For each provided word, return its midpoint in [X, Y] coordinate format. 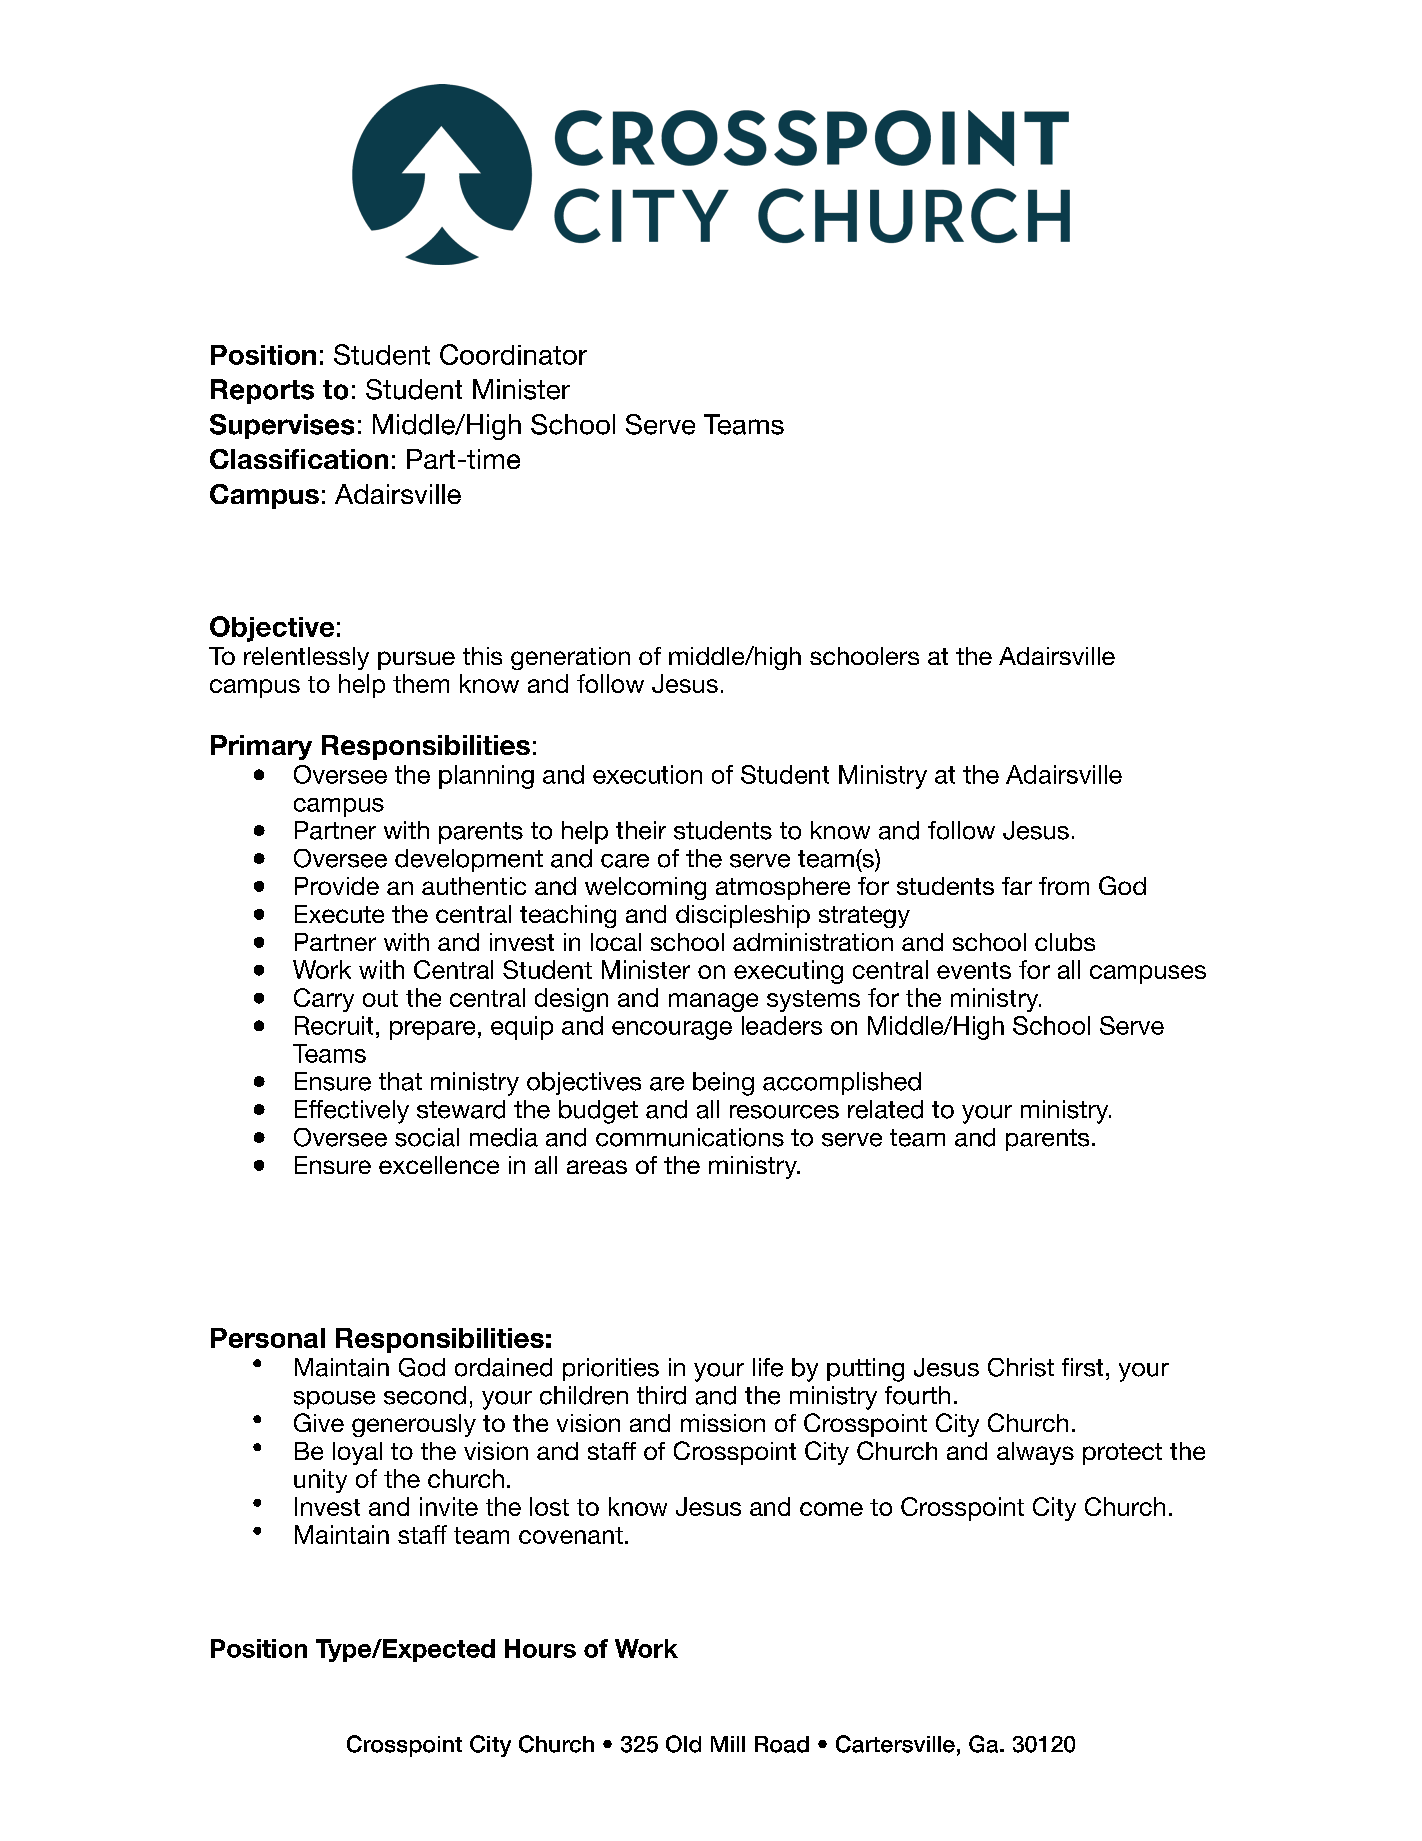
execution [647, 774]
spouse [334, 1400]
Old [683, 1744]
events [974, 970]
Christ [1021, 1367]
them [421, 683]
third [661, 1395]
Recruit [334, 1025]
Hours [540, 1648]
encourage [672, 1030]
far [1017, 886]
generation [570, 658]
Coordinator [513, 354]
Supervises [282, 426]
